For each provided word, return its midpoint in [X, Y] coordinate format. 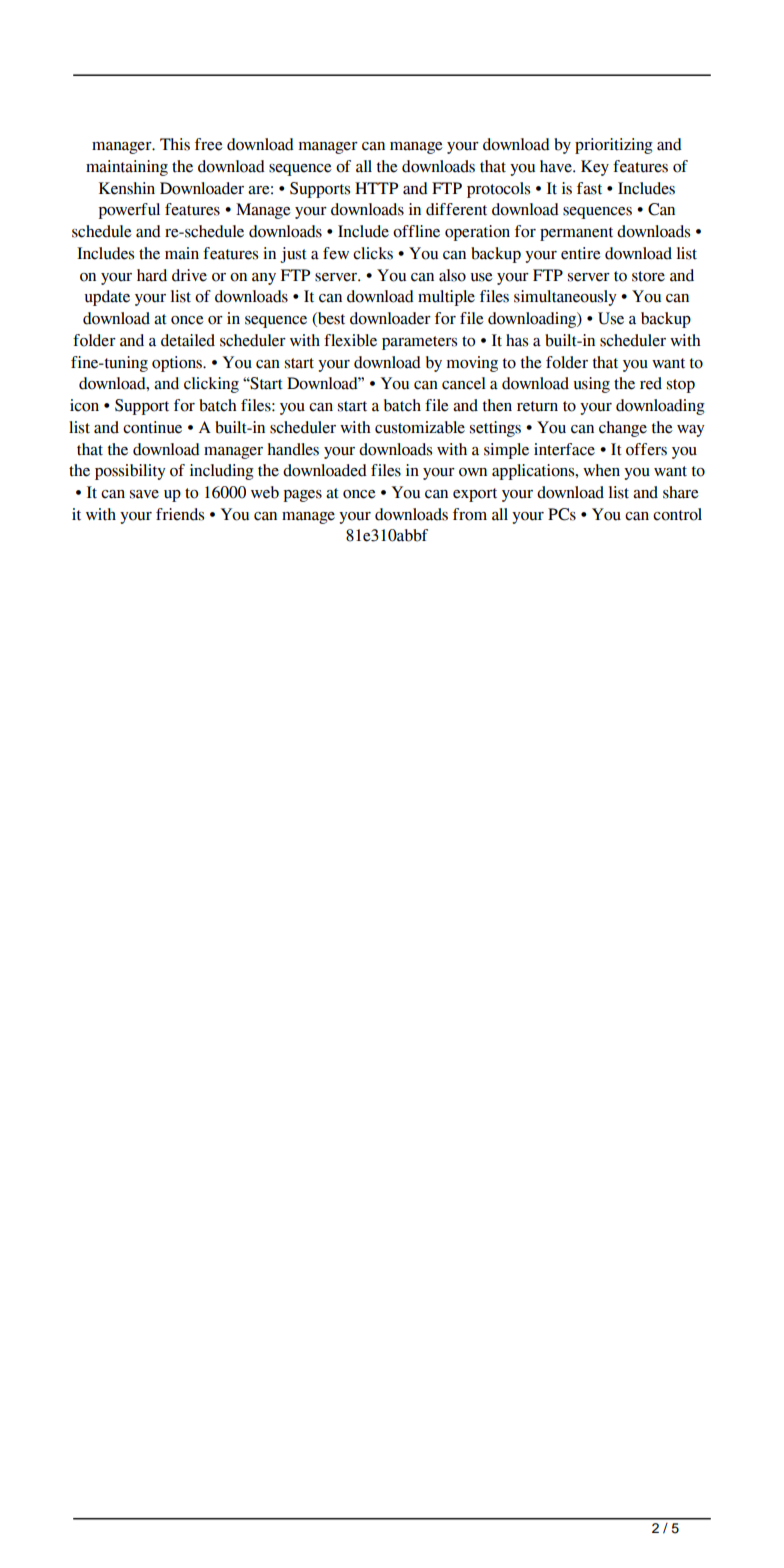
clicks [373, 253]
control [677, 514]
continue [152, 427]
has [517, 340]
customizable [420, 427]
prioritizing [614, 146]
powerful [129, 211]
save [144, 494]
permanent [576, 234]
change [623, 429]
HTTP [376, 188]
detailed [188, 340]
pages [302, 496]
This [175, 144]
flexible [350, 340]
